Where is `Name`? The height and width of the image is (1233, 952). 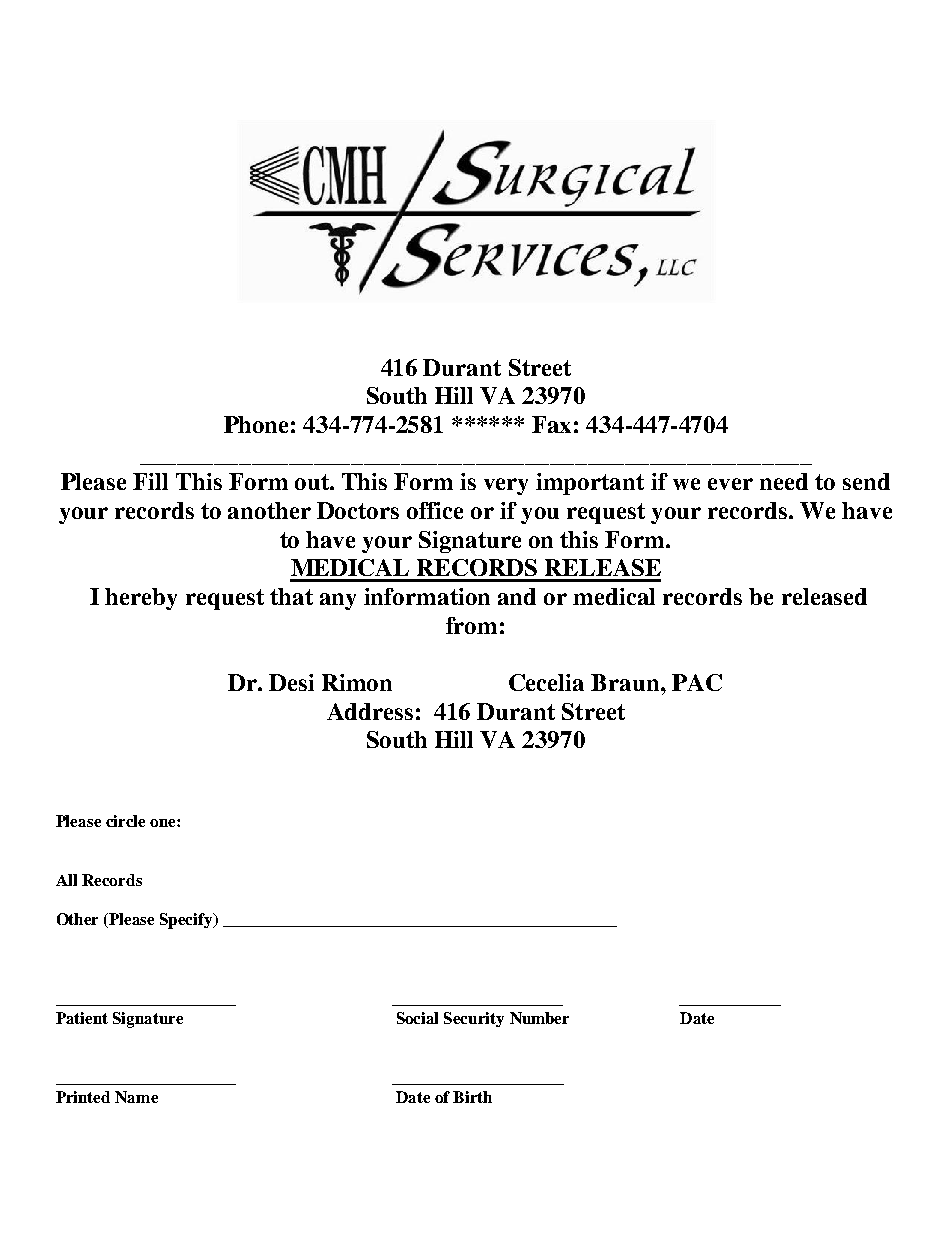 Name is located at coordinates (136, 1097).
